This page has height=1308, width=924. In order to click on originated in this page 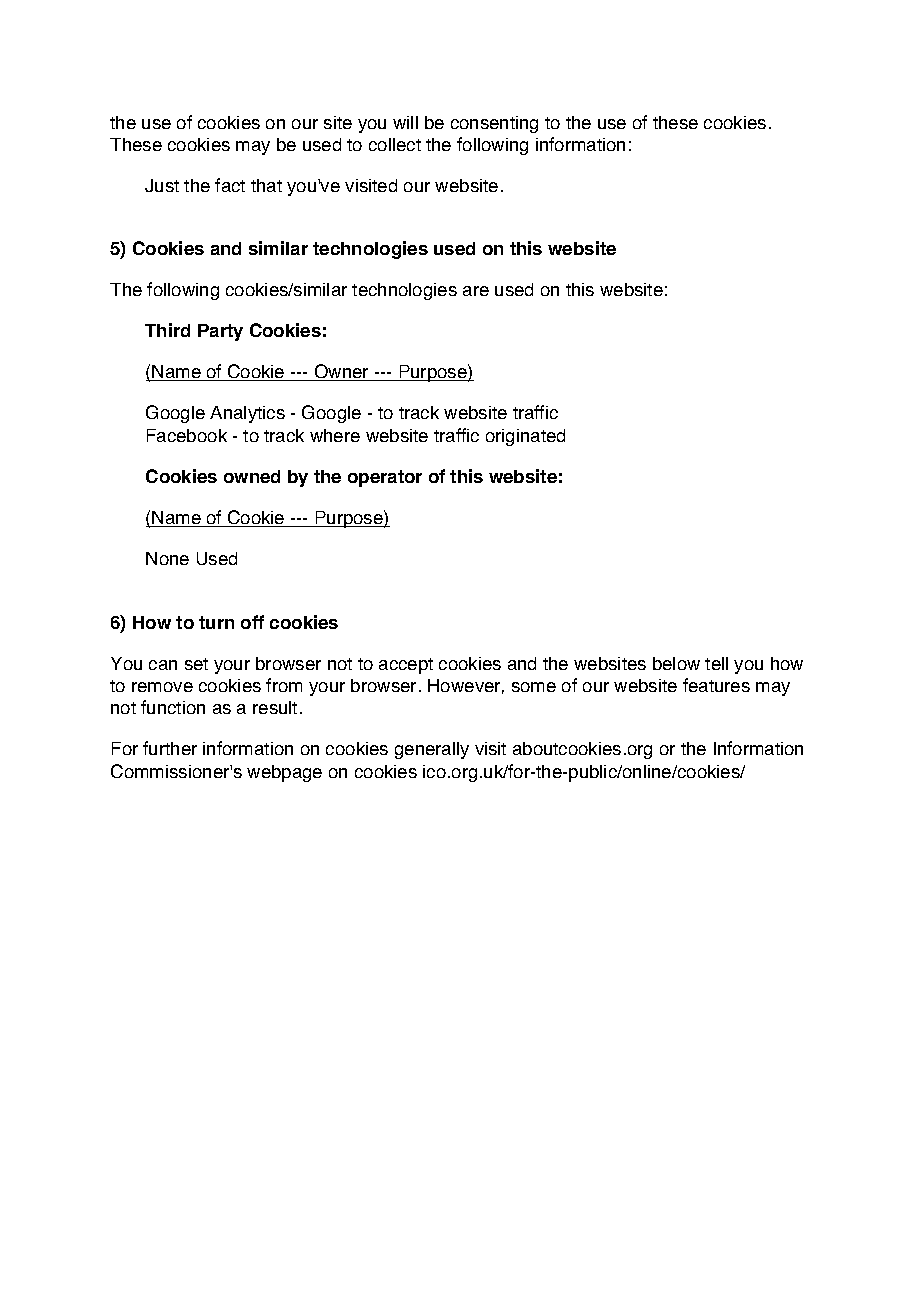, I will do `click(525, 437)`.
